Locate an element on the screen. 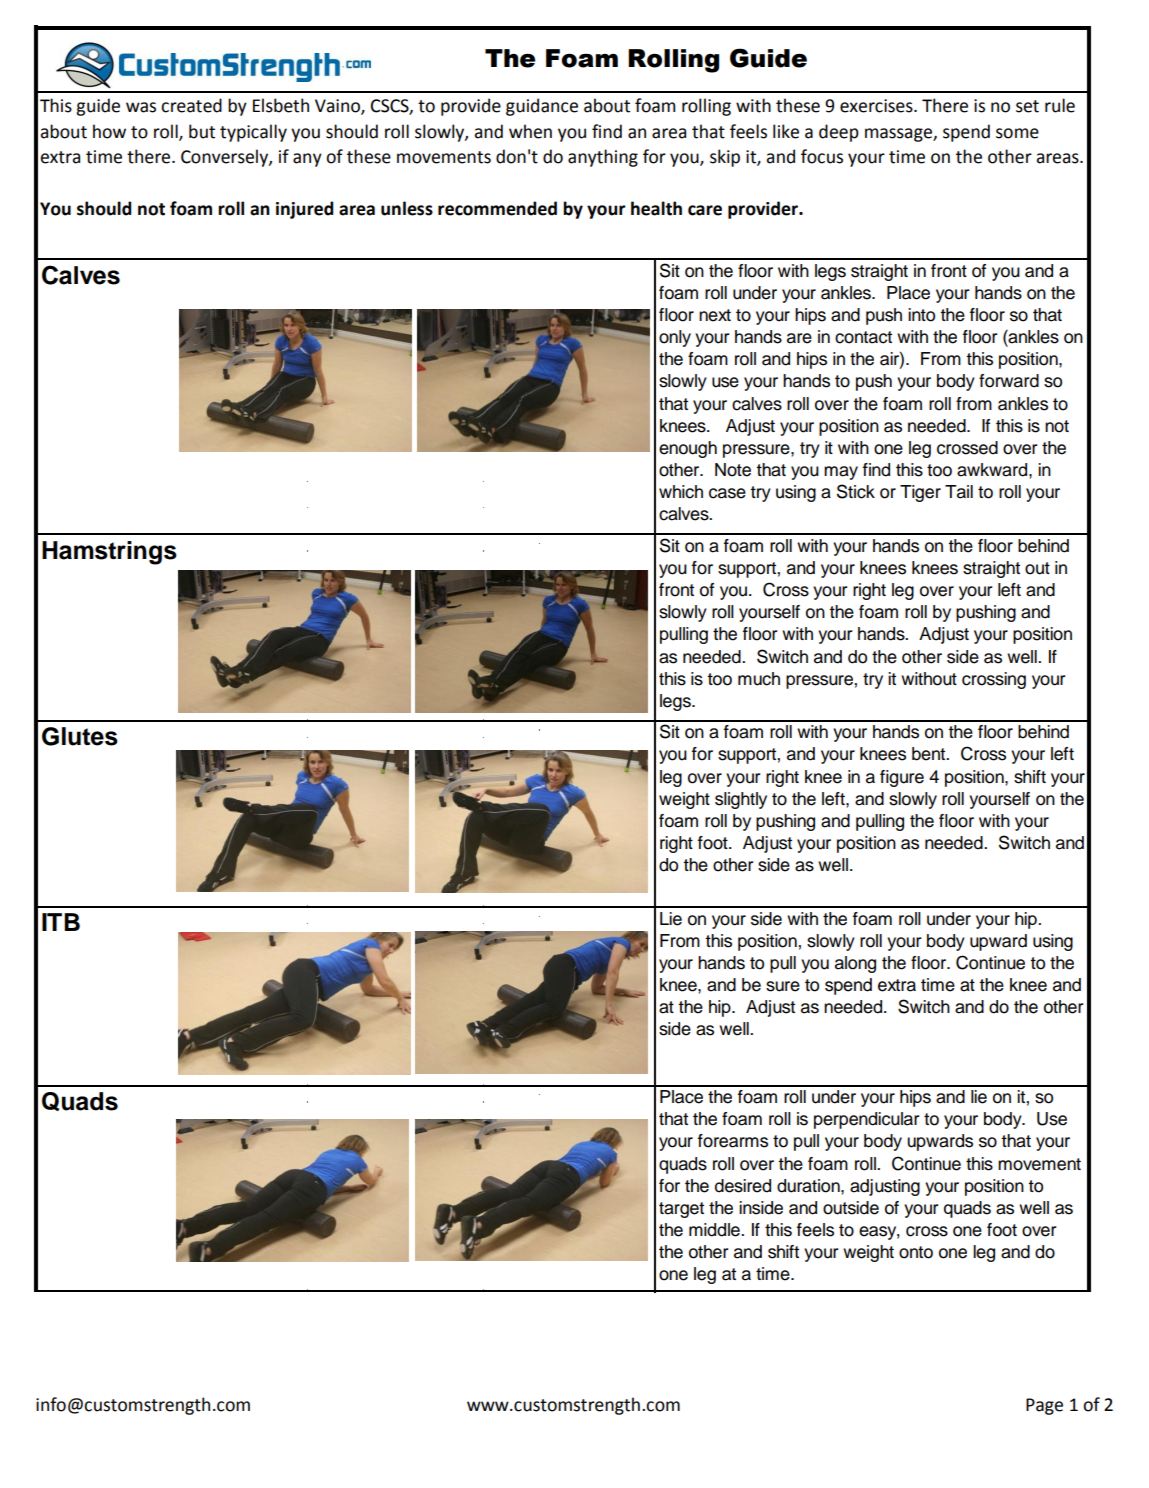 This screenshot has height=1488, width=1149. Tiger is located at coordinates (920, 493).
